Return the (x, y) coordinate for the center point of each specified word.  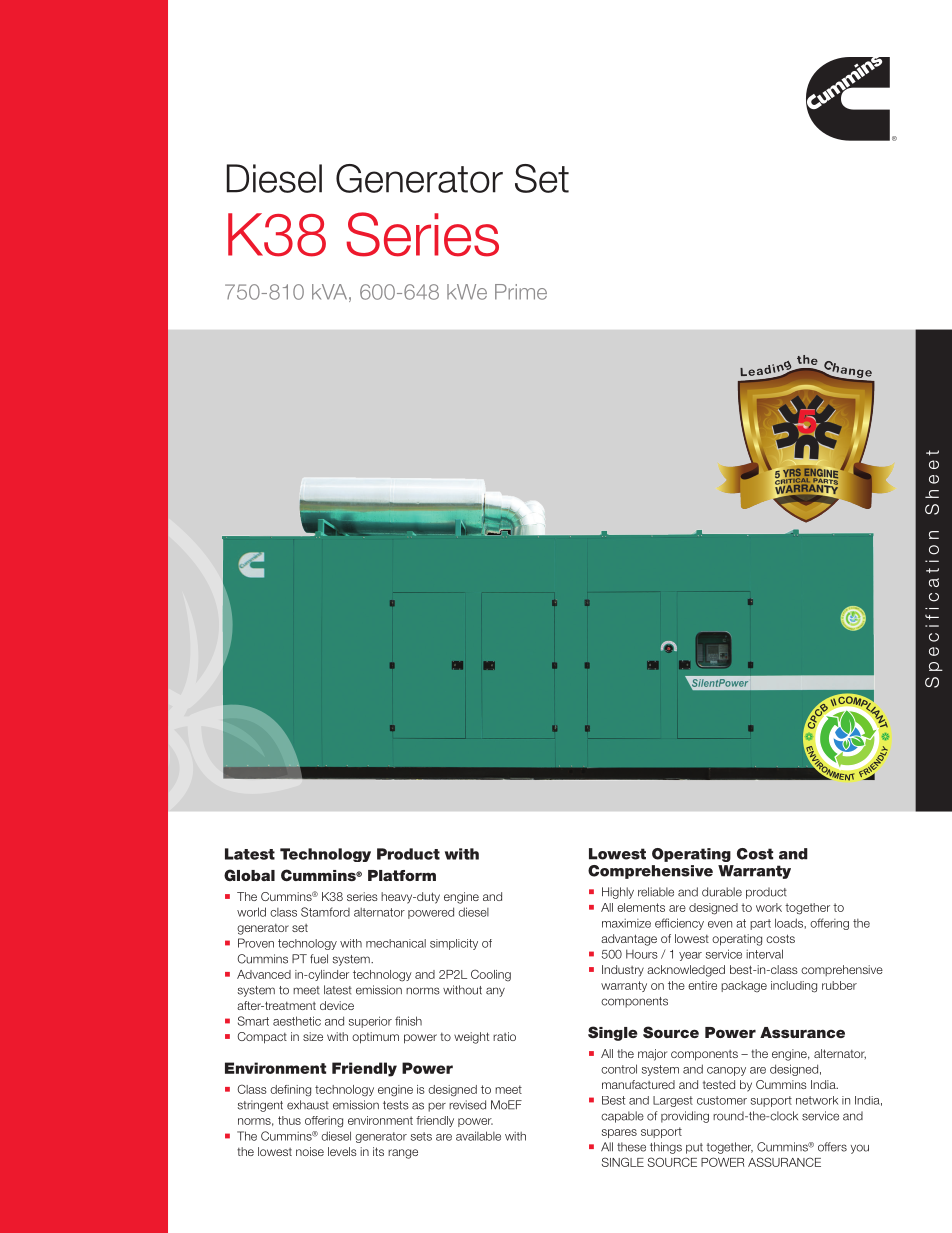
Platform (402, 875)
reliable (656, 892)
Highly (618, 893)
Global (249, 875)
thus (289, 1120)
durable (722, 892)
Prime (521, 292)
